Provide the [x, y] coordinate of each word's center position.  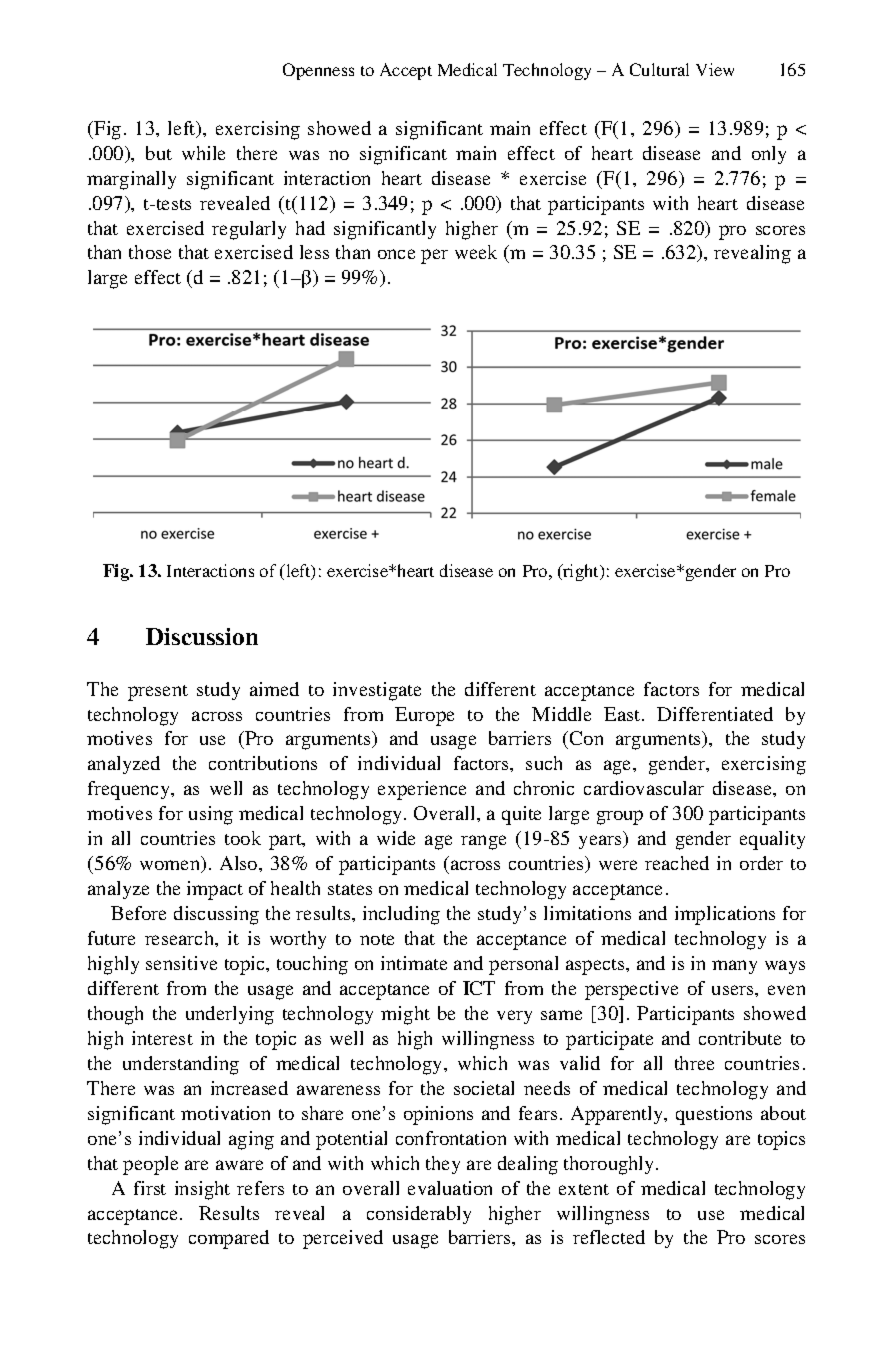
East [623, 714]
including [401, 915]
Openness [318, 71]
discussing [216, 915]
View [715, 69]
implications [725, 915]
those [150, 252]
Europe [424, 716]
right [582, 572]
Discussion [202, 636]
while [203, 153]
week [476, 252]
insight [202, 1190]
